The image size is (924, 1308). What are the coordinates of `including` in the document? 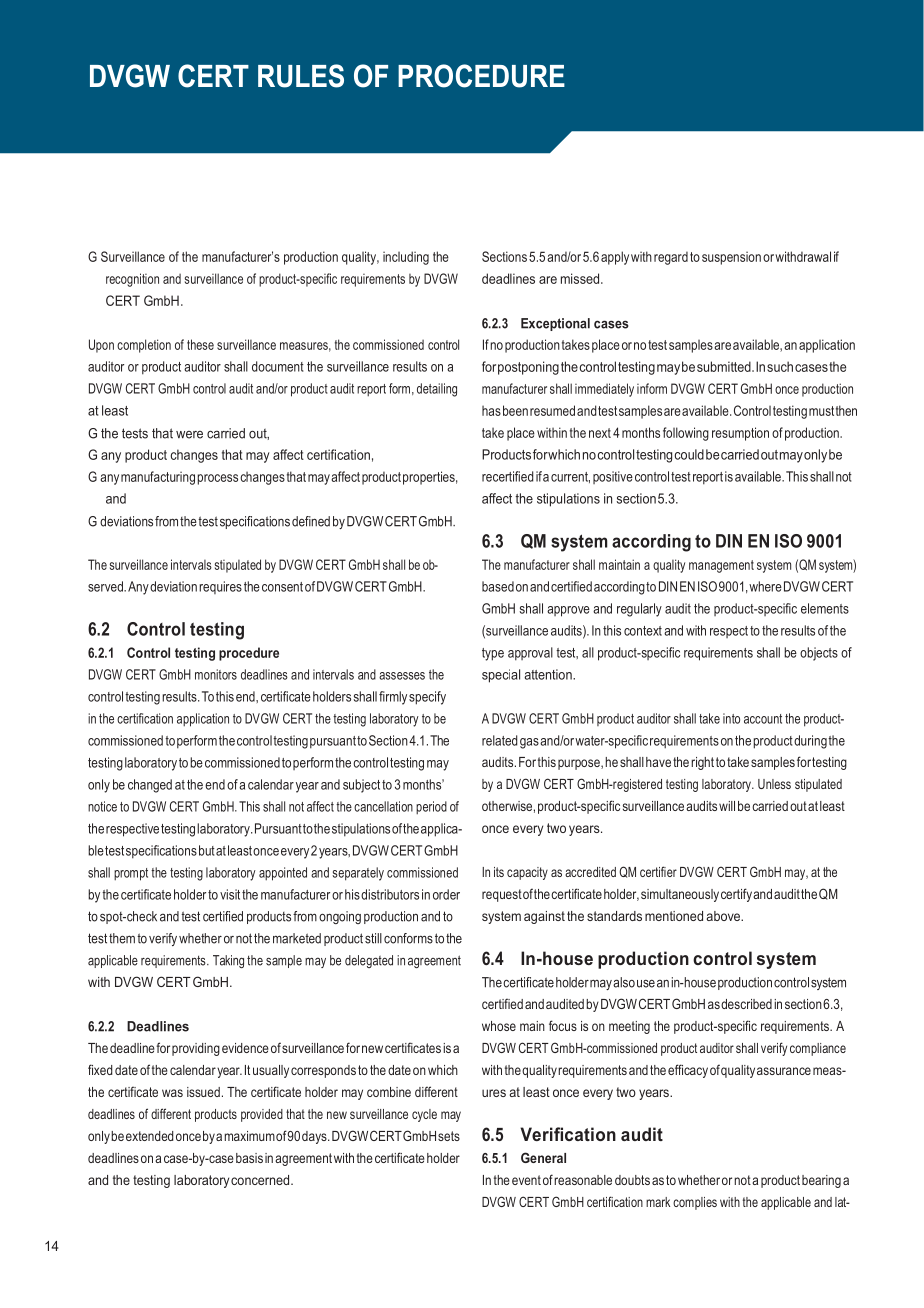 It's located at (406, 258).
